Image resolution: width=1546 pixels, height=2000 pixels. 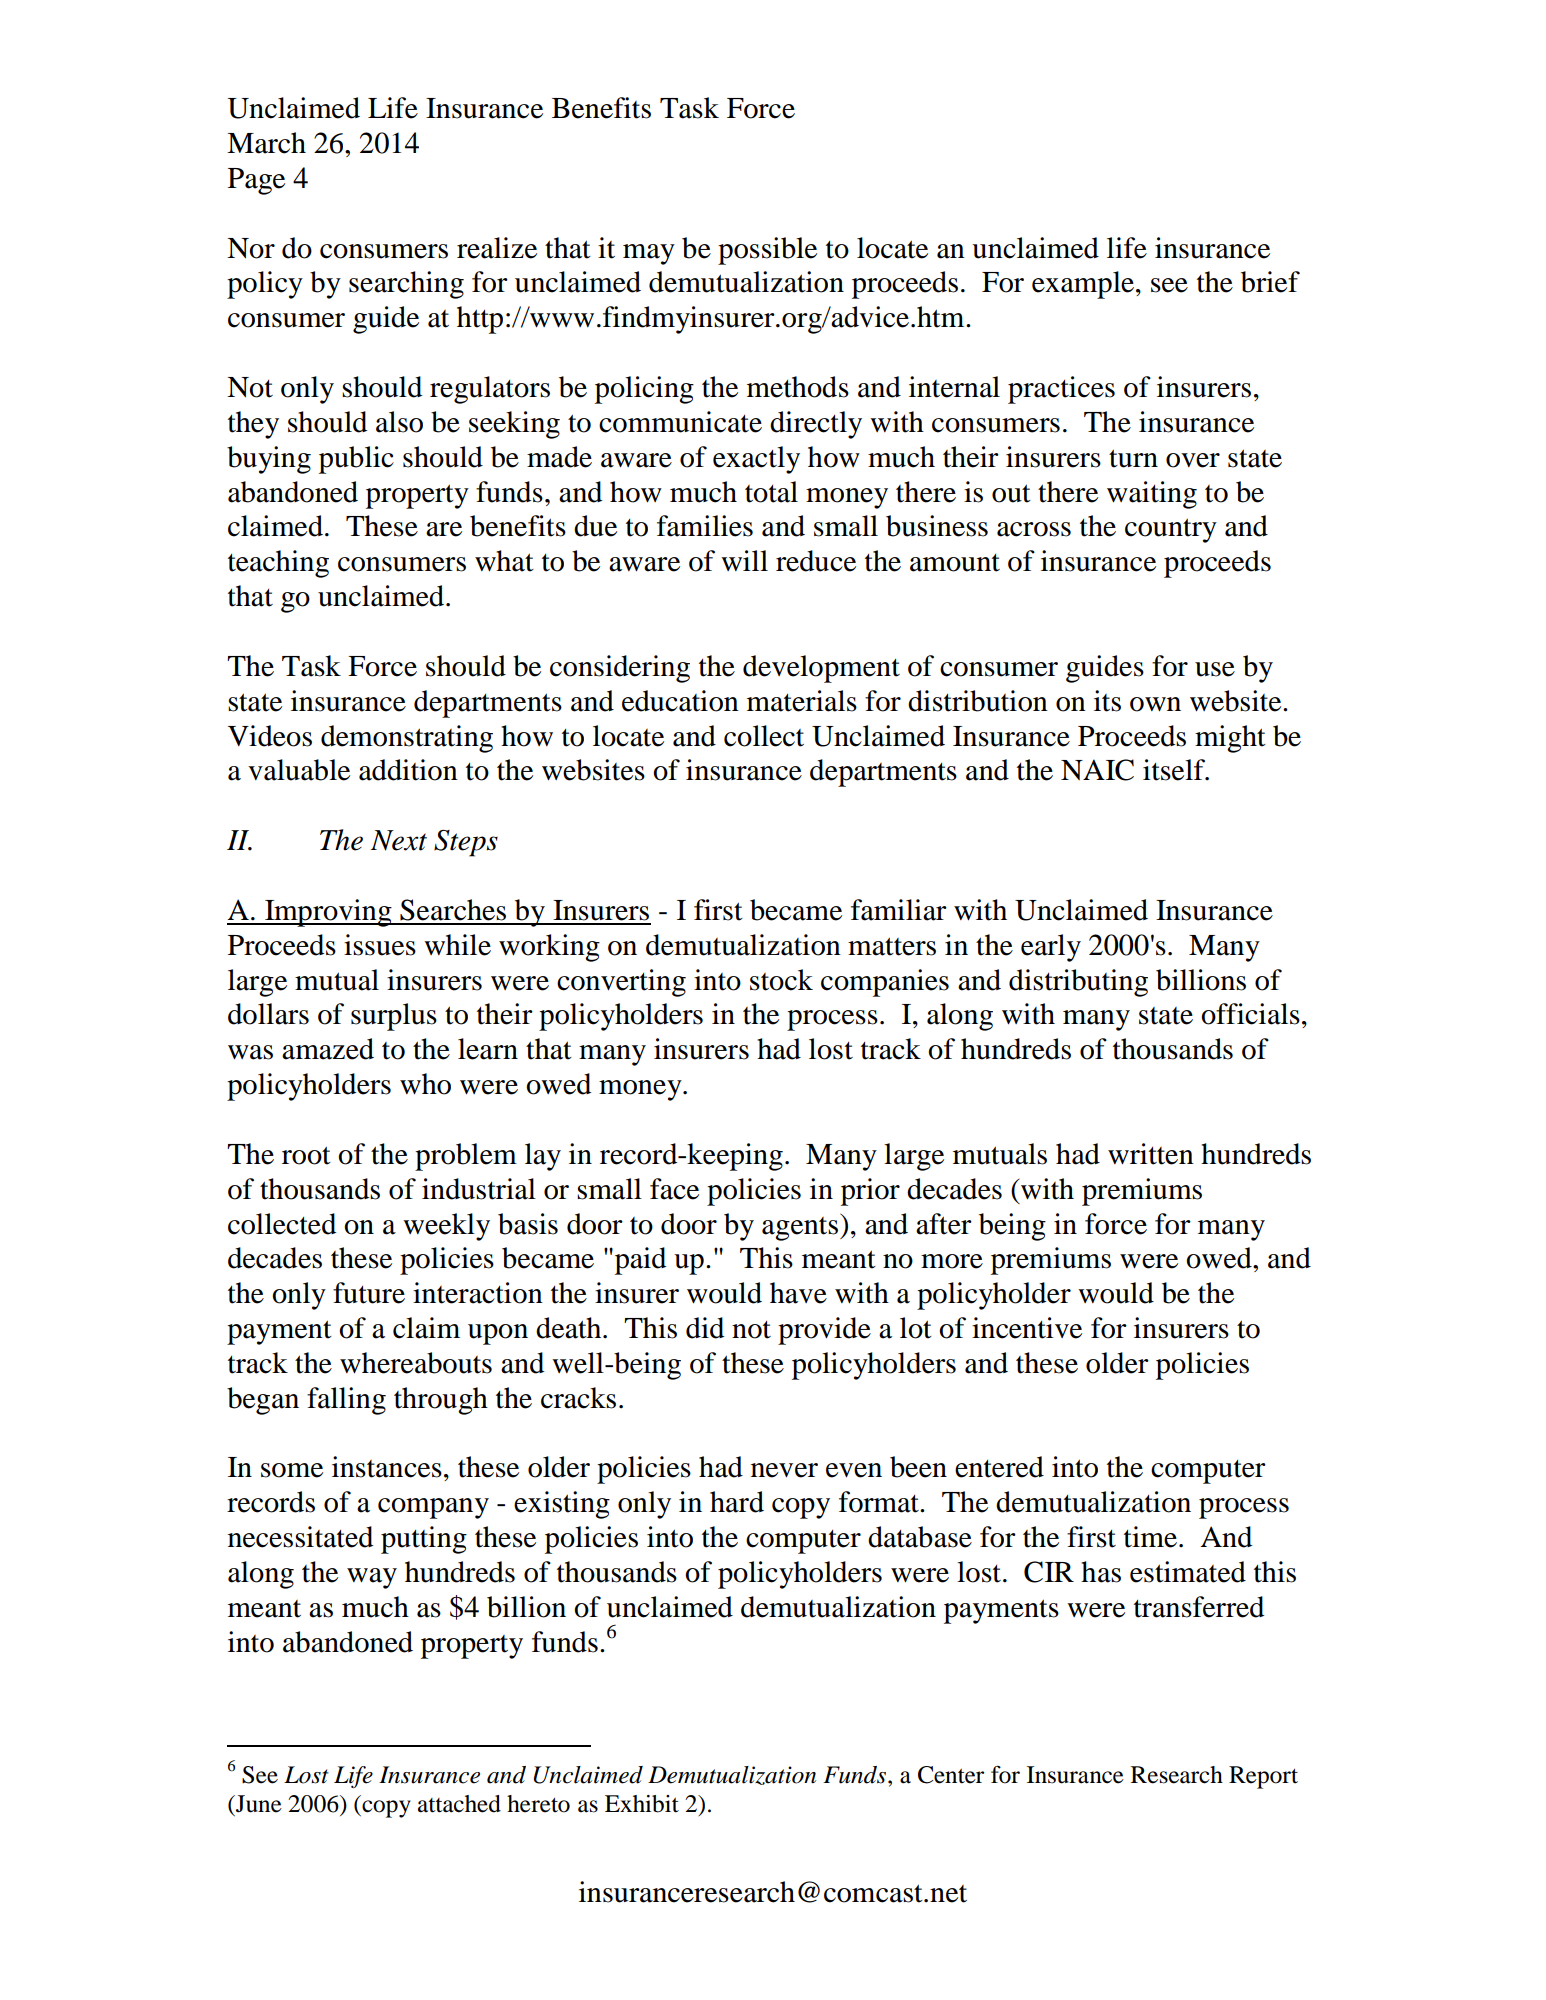 What do you see at coordinates (1155, 704) in the page?
I see `own` at bounding box center [1155, 704].
